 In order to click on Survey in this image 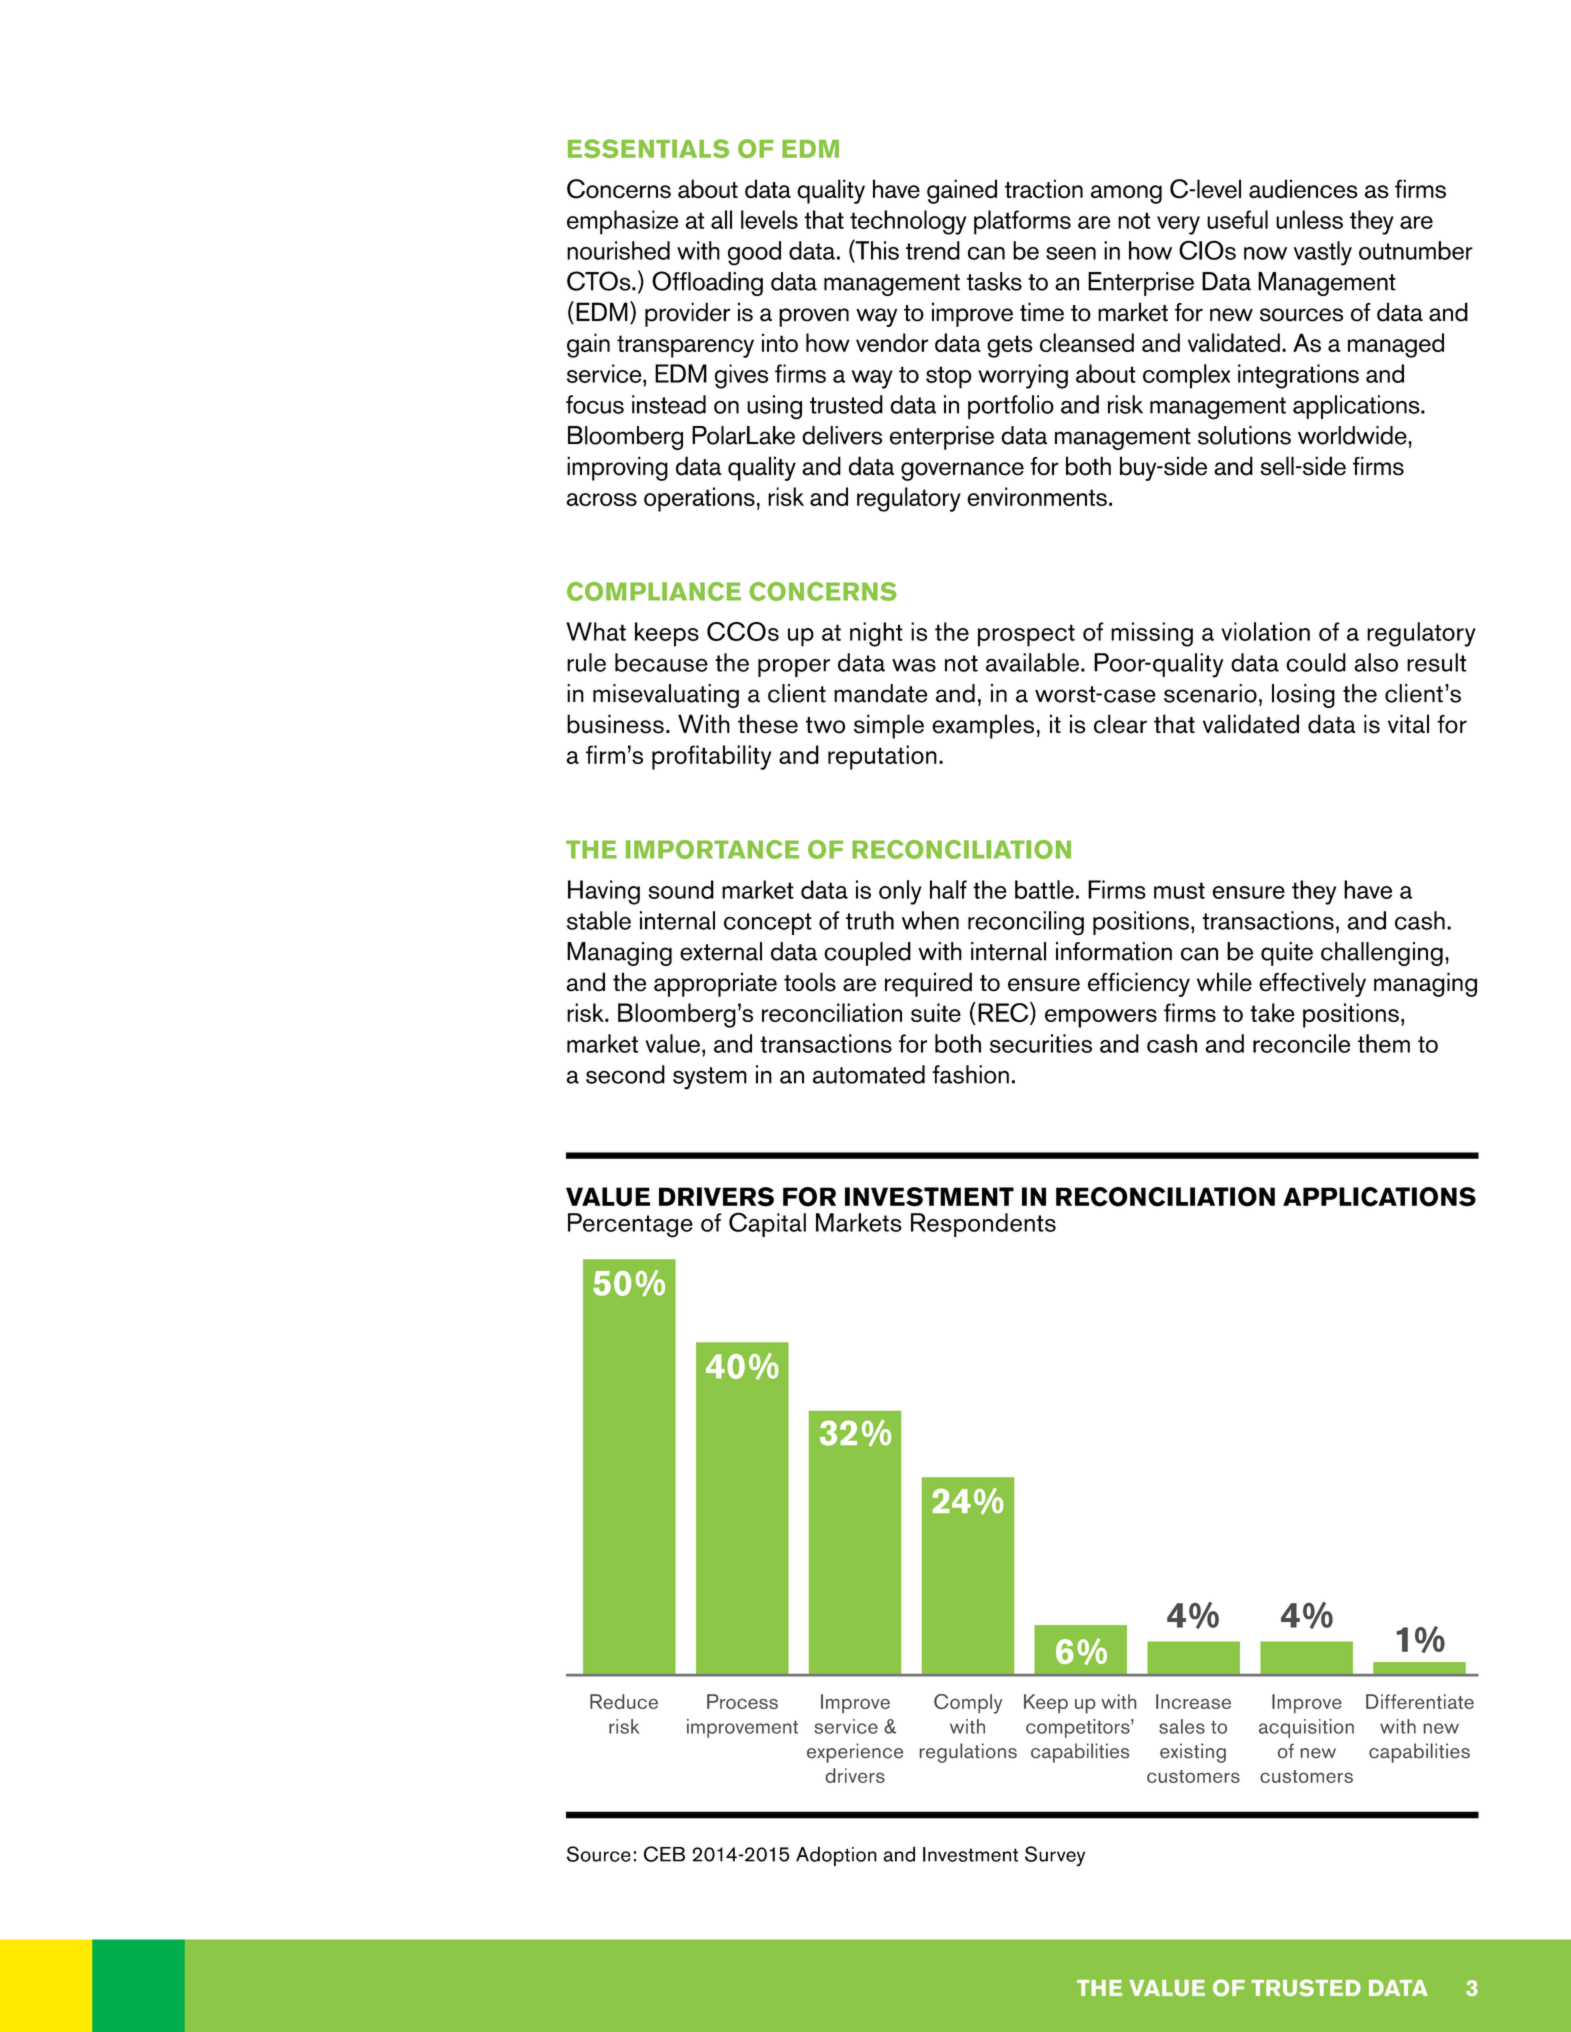, I will do `click(1055, 1856)`.
